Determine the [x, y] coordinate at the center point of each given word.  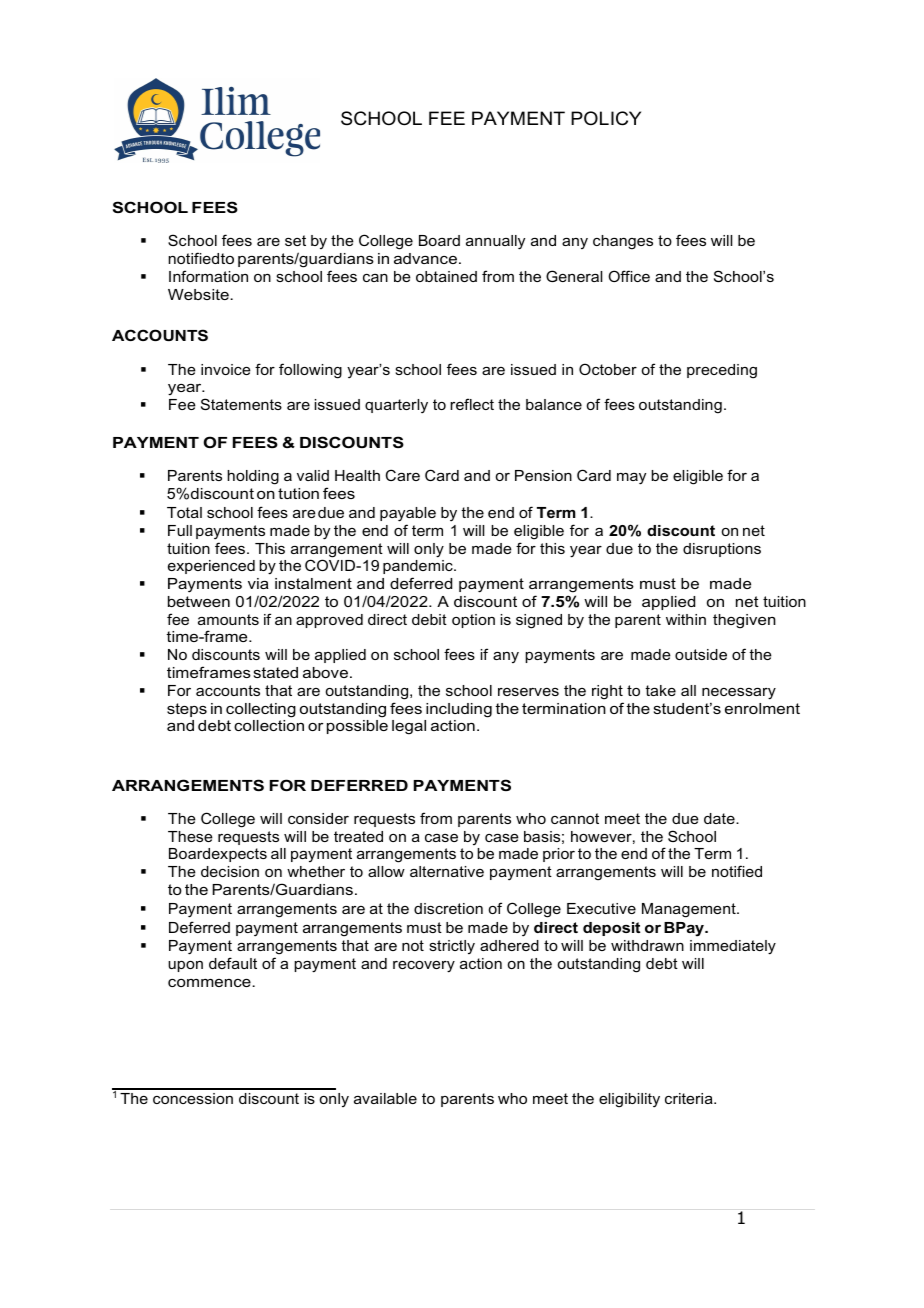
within [686, 619]
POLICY [606, 118]
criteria [690, 1098]
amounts [228, 619]
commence [210, 983]
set [295, 240]
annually [495, 242]
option [473, 621]
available [385, 1098]
